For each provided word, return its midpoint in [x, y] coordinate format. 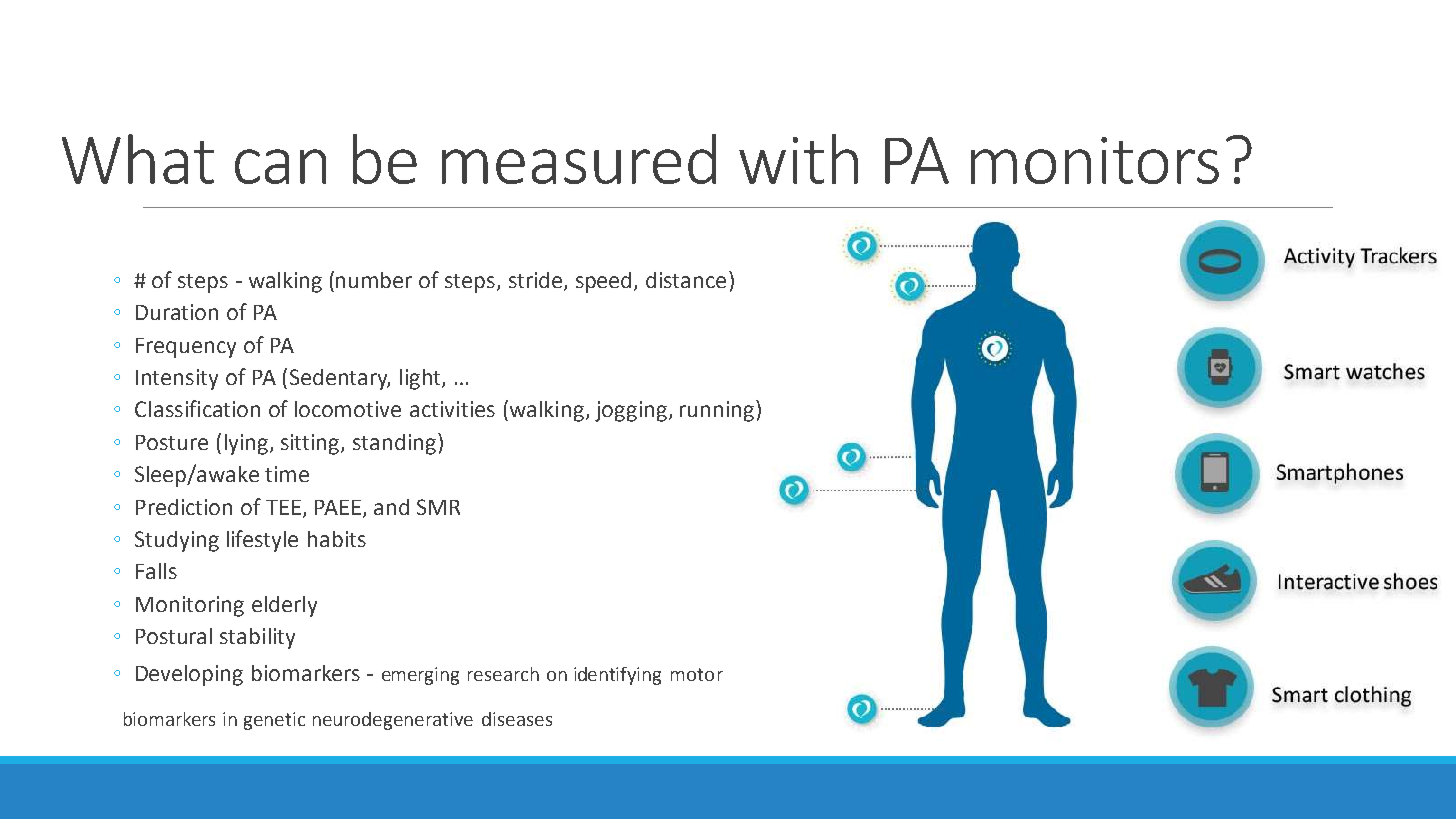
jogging [632, 411]
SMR [438, 507]
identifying [617, 676]
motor [697, 674]
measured [579, 159]
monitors [1095, 160]
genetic [274, 721]
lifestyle [262, 541]
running [718, 411]
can [280, 166]
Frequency [186, 348]
